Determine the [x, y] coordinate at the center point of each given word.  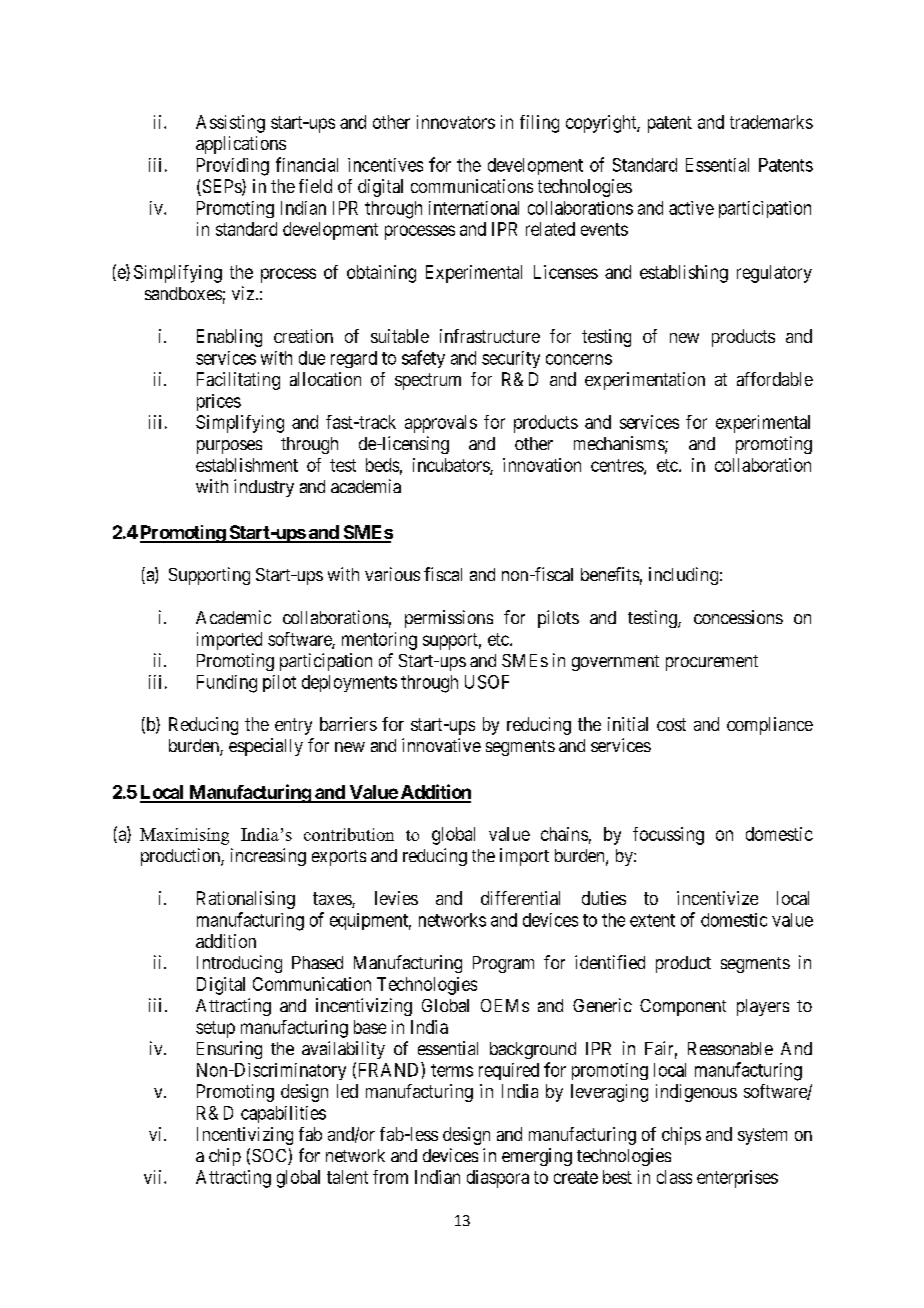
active [691, 208]
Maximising [184, 836]
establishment [247, 465]
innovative [441, 745]
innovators [456, 122]
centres [618, 466]
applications [241, 145]
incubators [452, 466]
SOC [270, 1157]
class [674, 1177]
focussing [668, 836]
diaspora [498, 1179]
